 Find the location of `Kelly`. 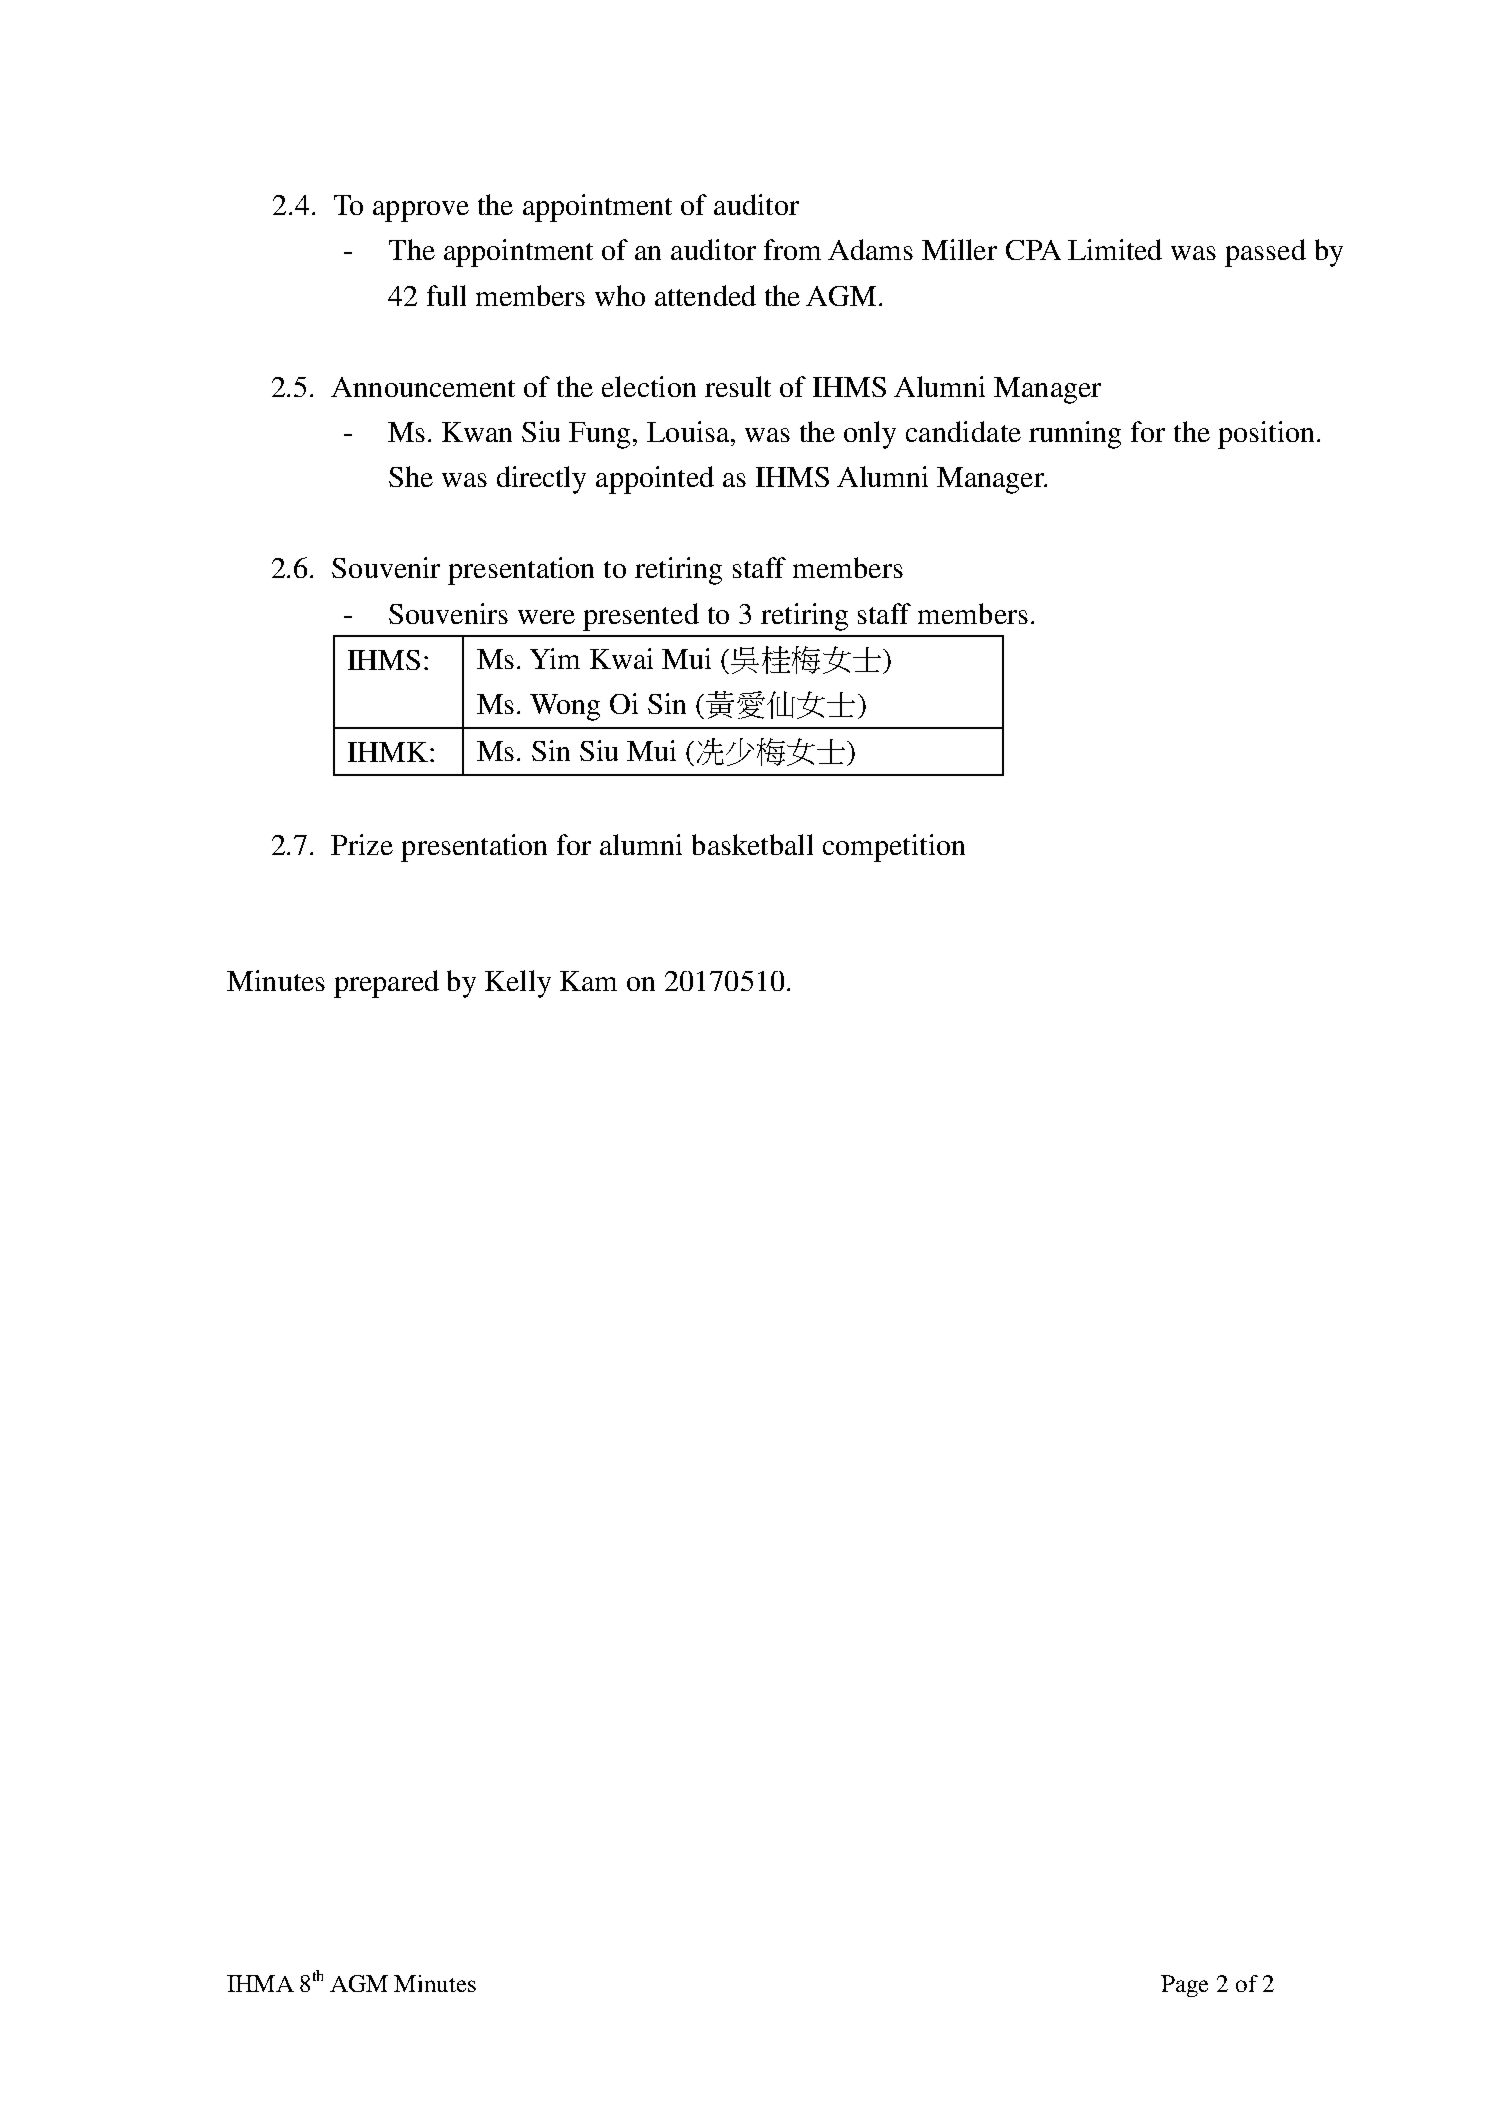

Kelly is located at coordinates (518, 984).
